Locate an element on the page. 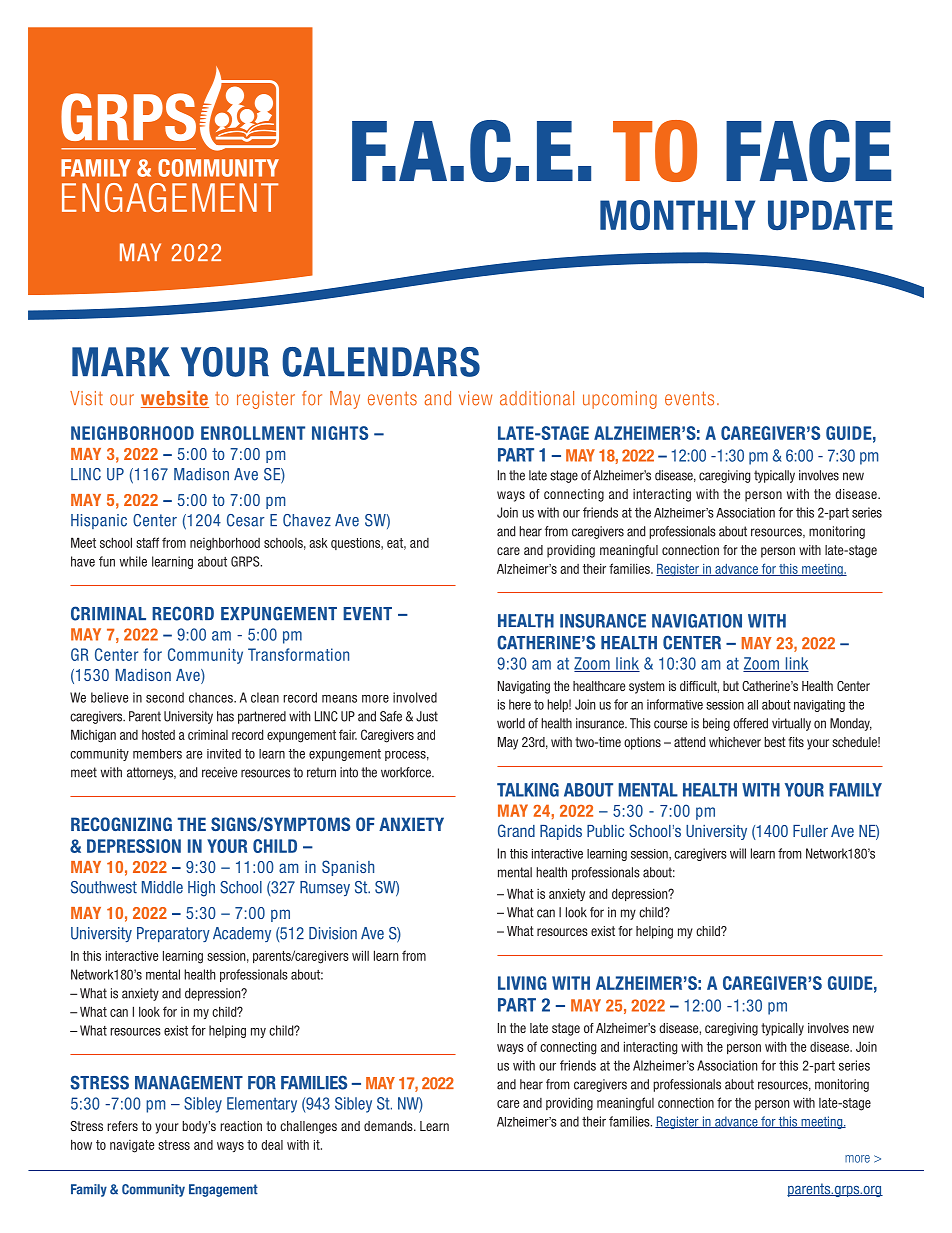  involved is located at coordinates (415, 697).
